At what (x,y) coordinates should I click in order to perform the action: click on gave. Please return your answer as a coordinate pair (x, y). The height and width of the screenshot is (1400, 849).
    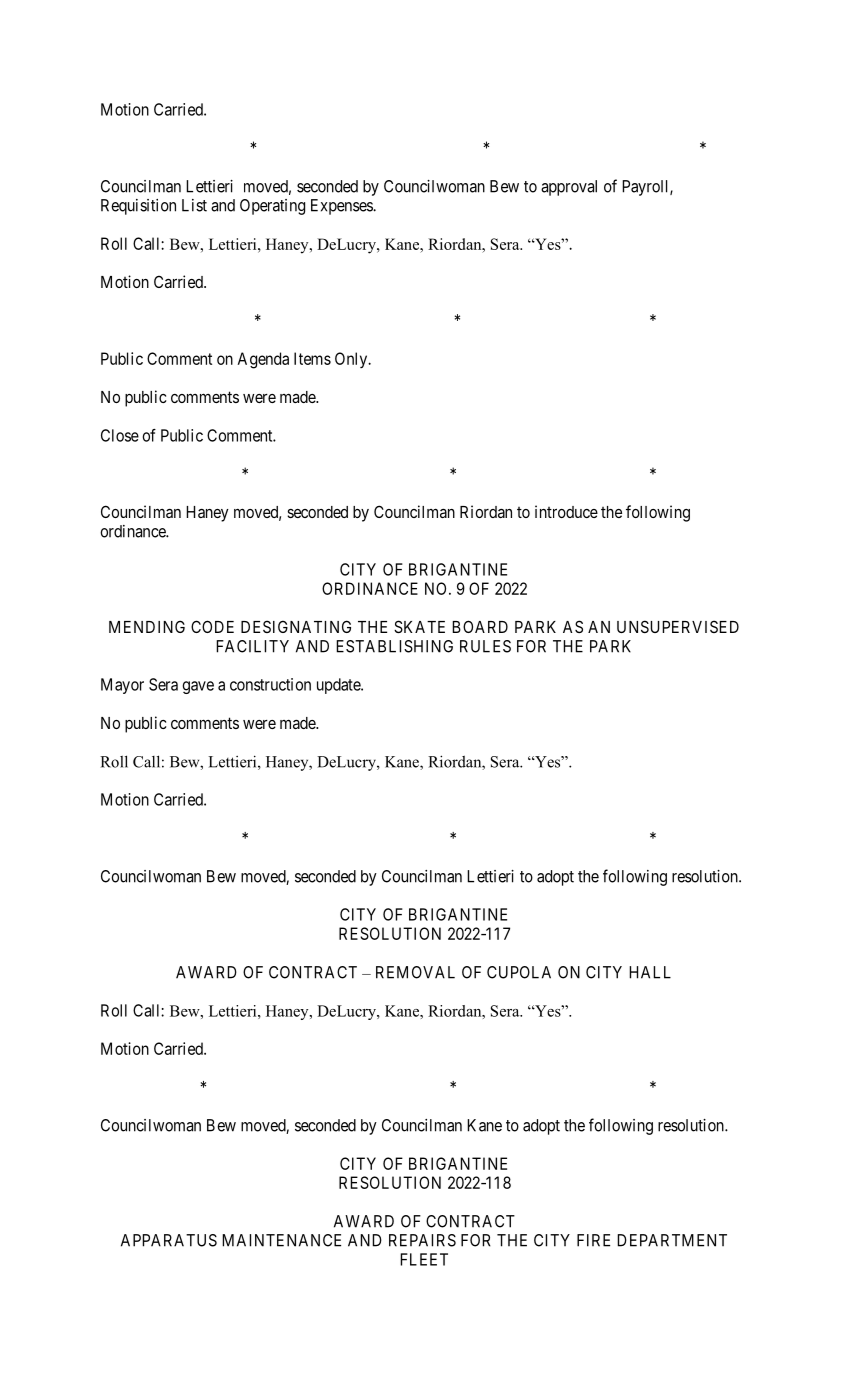
    Looking at the image, I should click on (198, 687).
